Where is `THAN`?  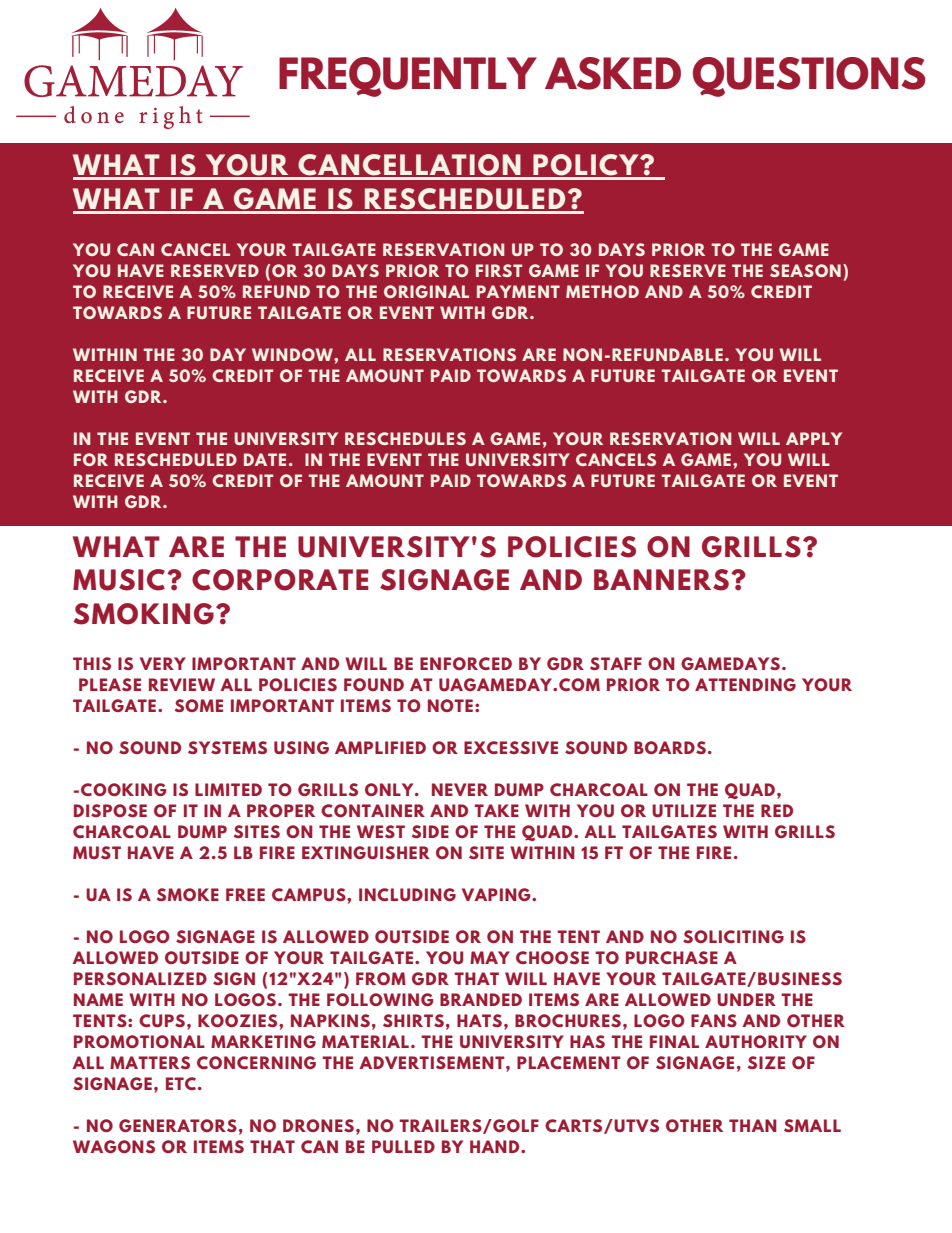
THAN is located at coordinates (753, 1125).
